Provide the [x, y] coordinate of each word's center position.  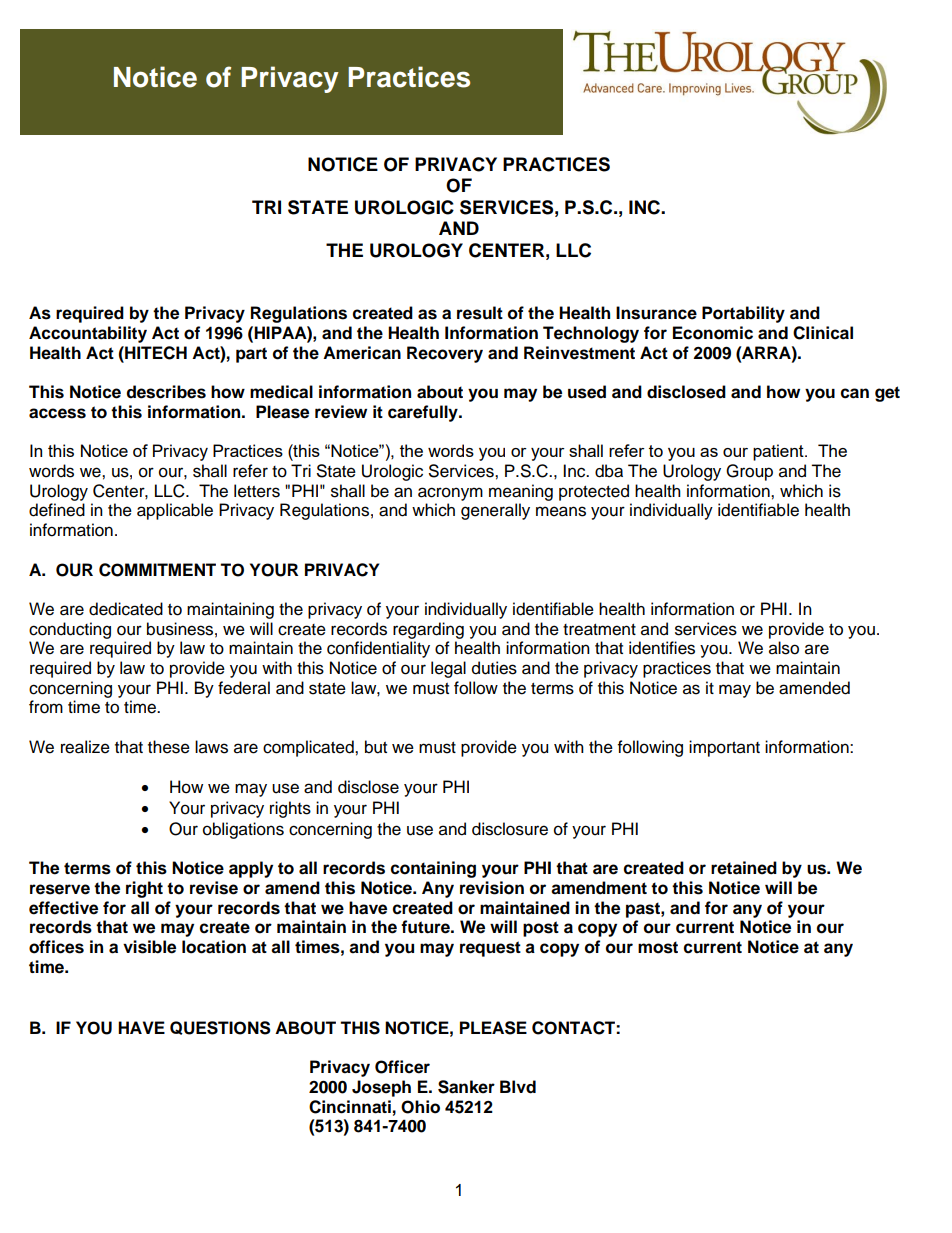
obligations [243, 830]
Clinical [823, 333]
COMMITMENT [157, 570]
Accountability [88, 334]
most [658, 947]
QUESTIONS [220, 1028]
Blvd [518, 1087]
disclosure [510, 829]
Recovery [445, 354]
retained [744, 868]
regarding [428, 630]
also [784, 648]
